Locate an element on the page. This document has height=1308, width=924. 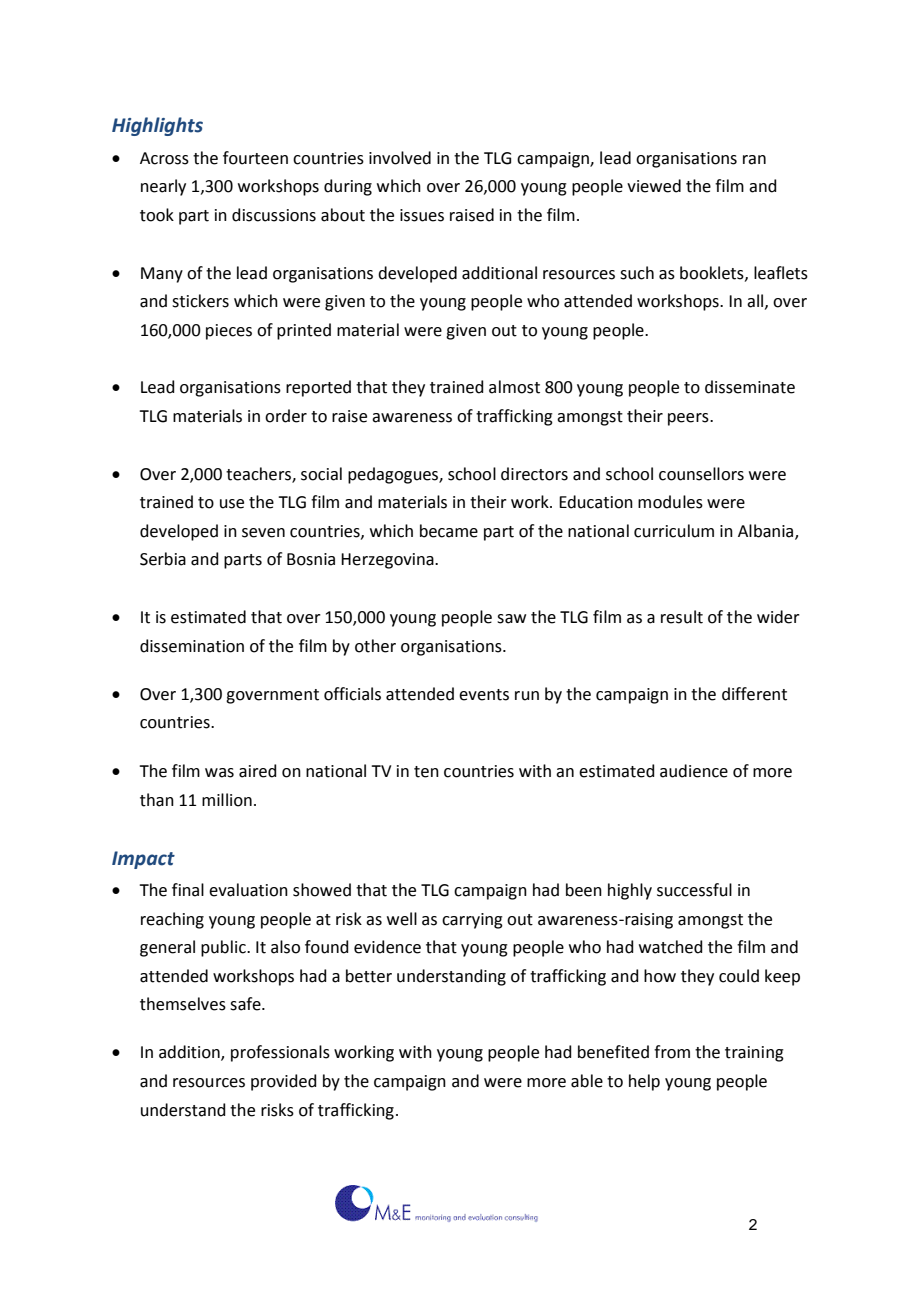
fourteen is located at coordinates (255, 158).
